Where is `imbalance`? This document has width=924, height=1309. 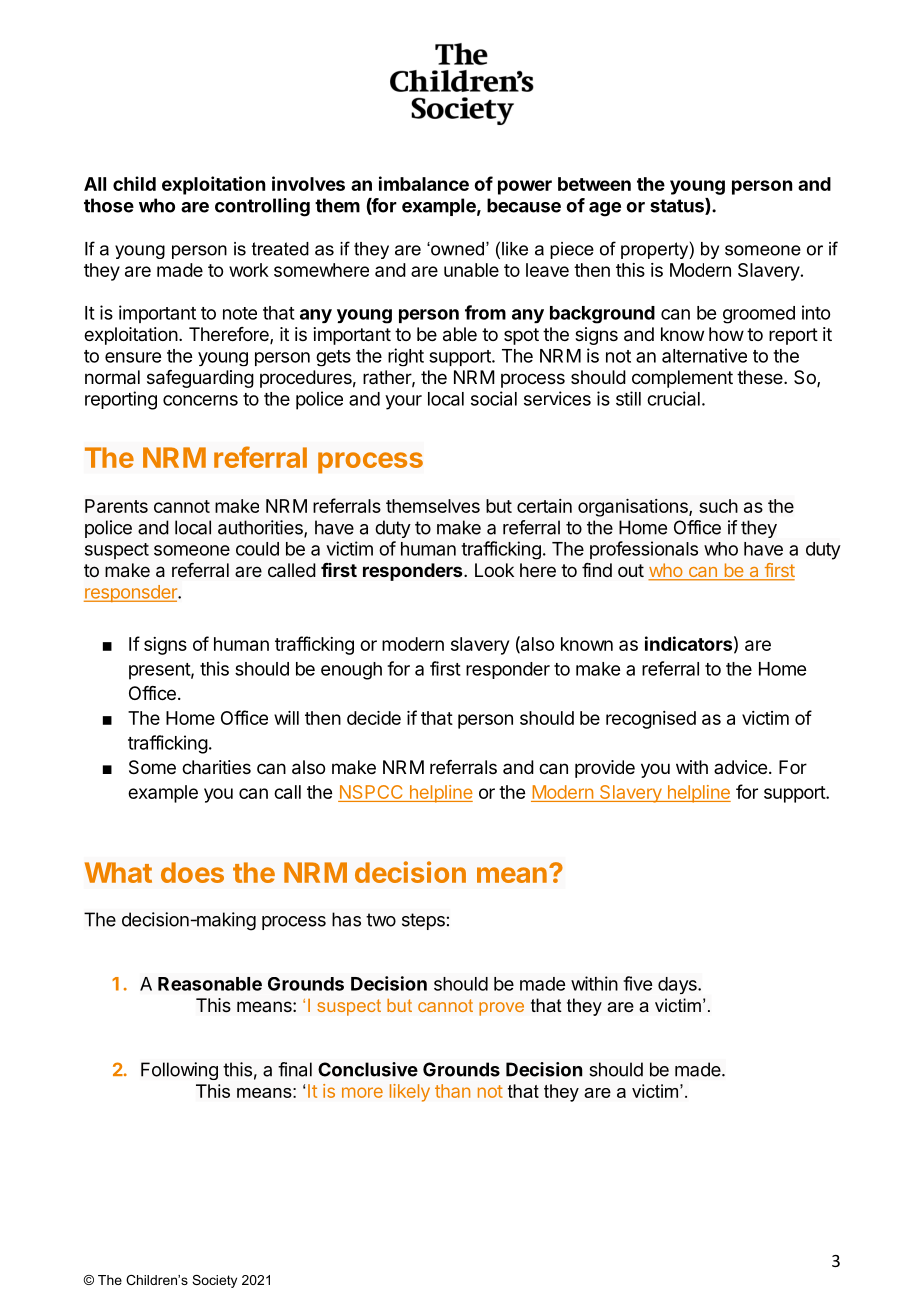 imbalance is located at coordinates (424, 183).
